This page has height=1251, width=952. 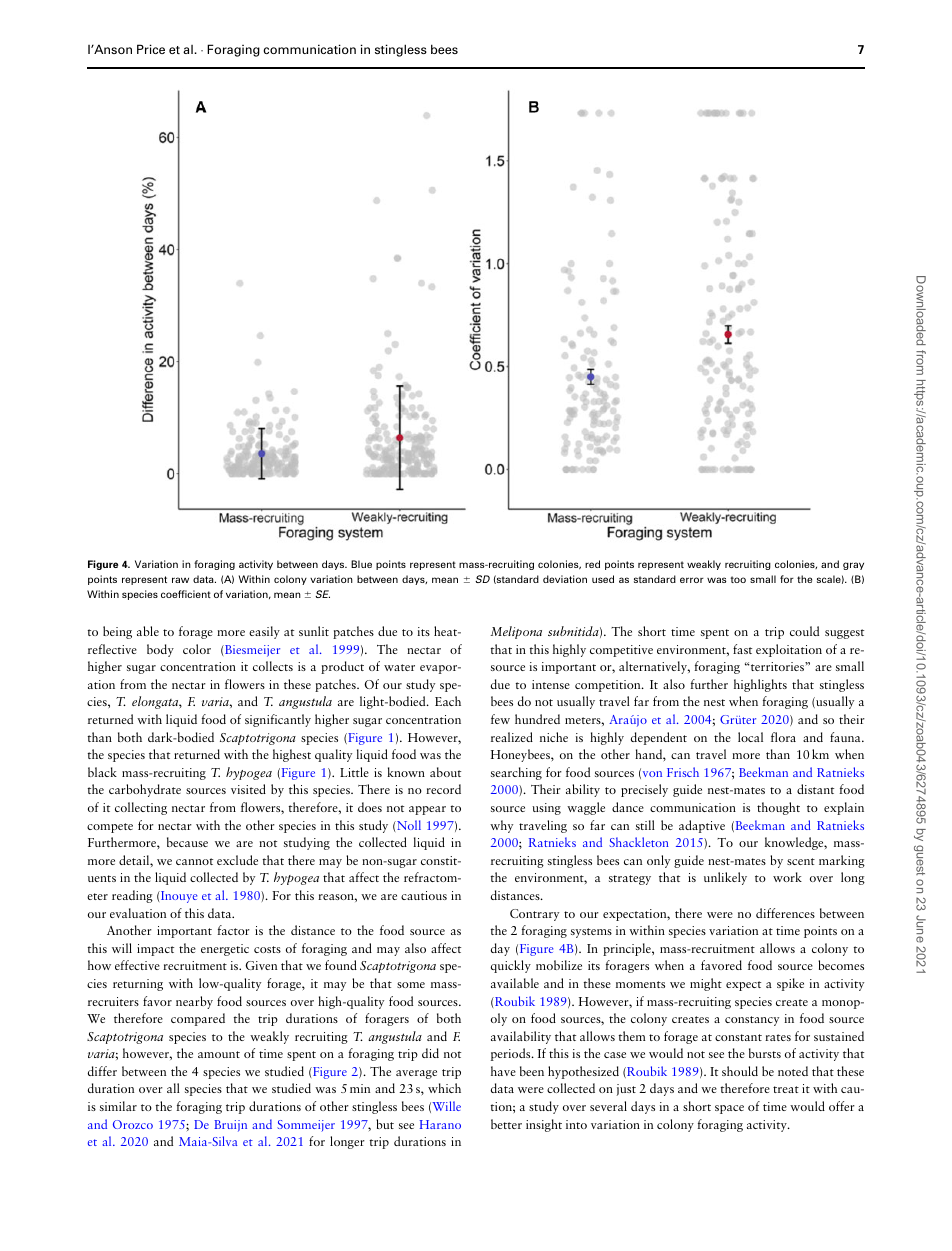 I want to click on water, so click(x=399, y=667).
